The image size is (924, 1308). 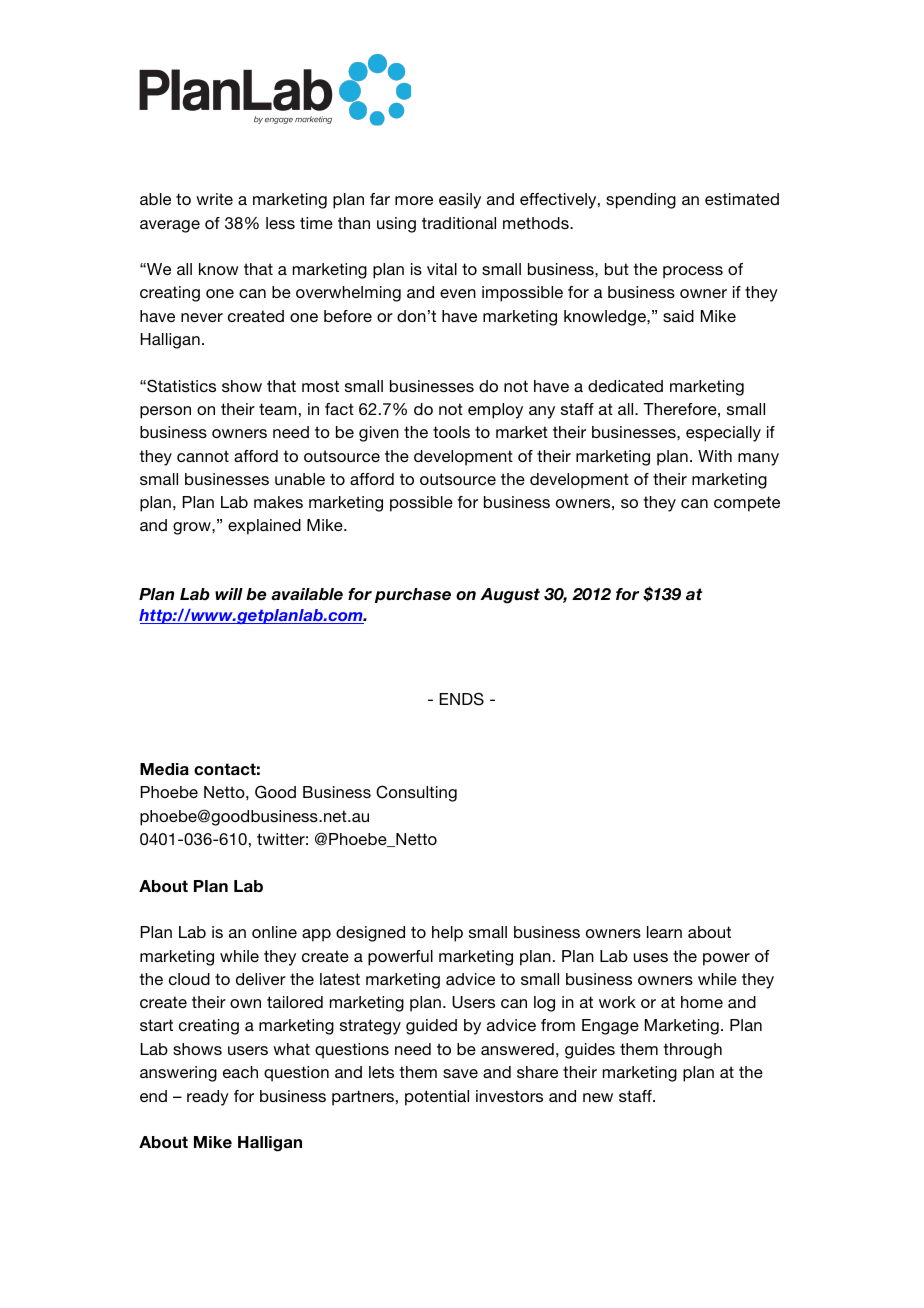 I want to click on tools, so click(x=451, y=432).
